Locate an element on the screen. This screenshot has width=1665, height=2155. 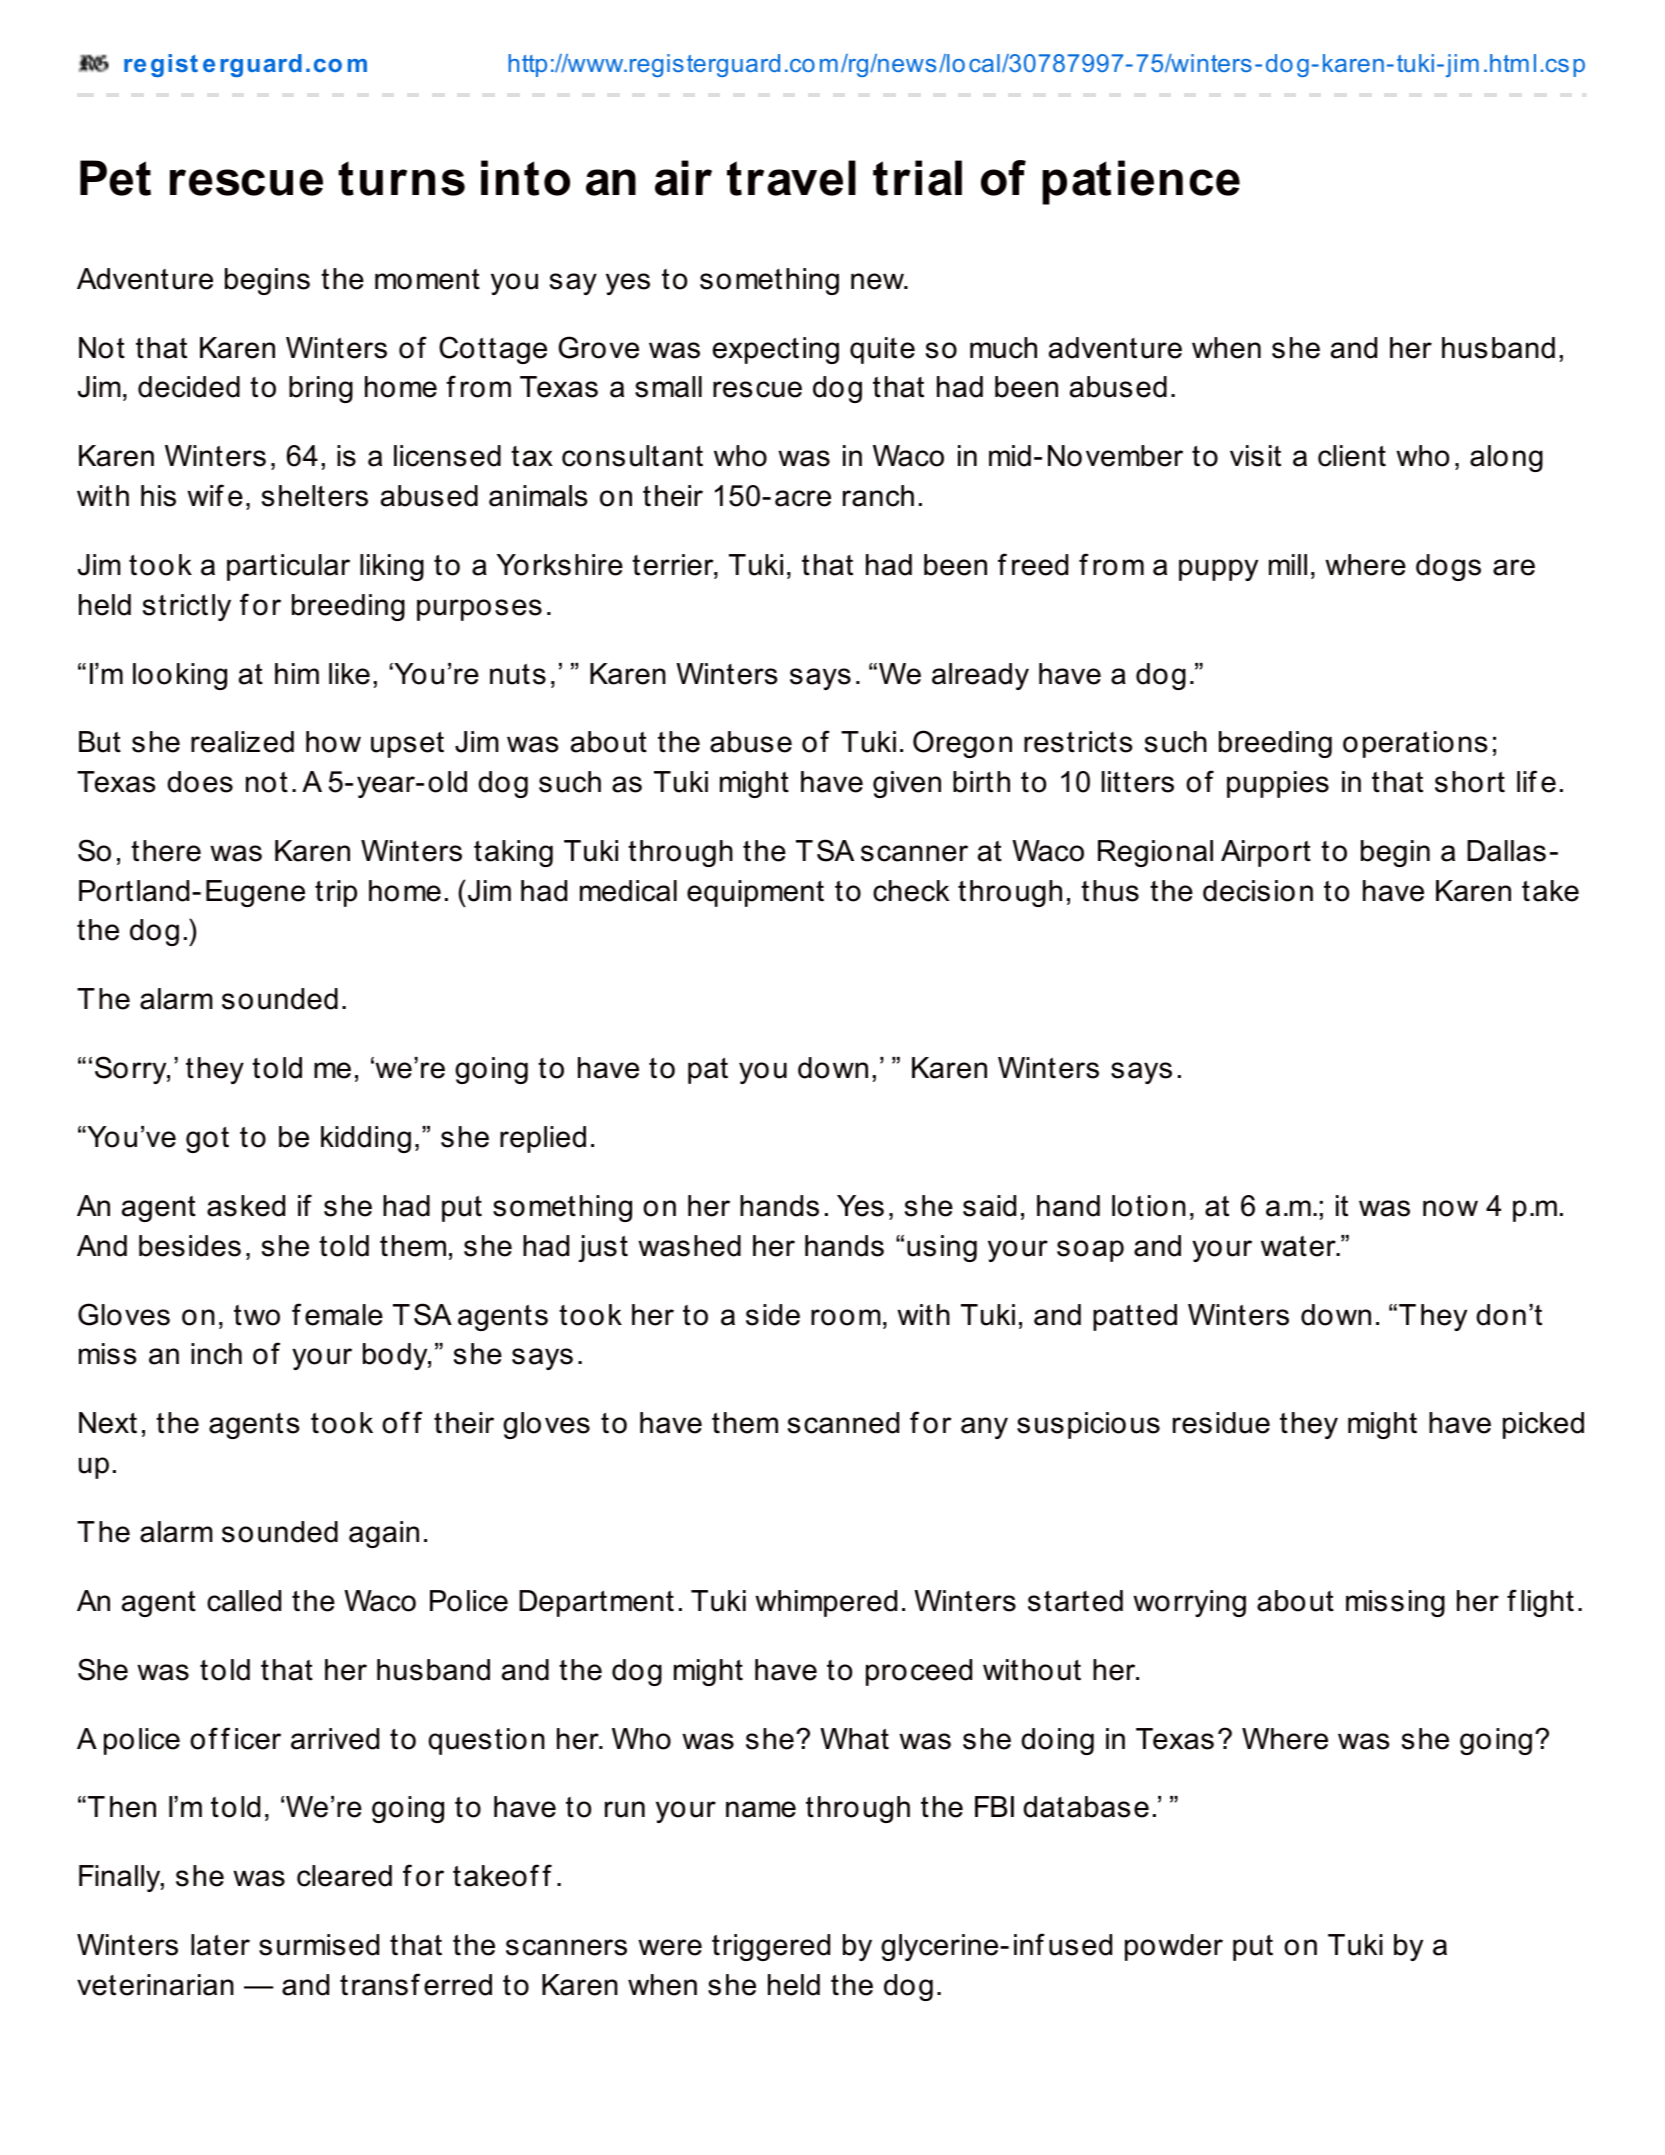
surmised is located at coordinates (319, 1945).
